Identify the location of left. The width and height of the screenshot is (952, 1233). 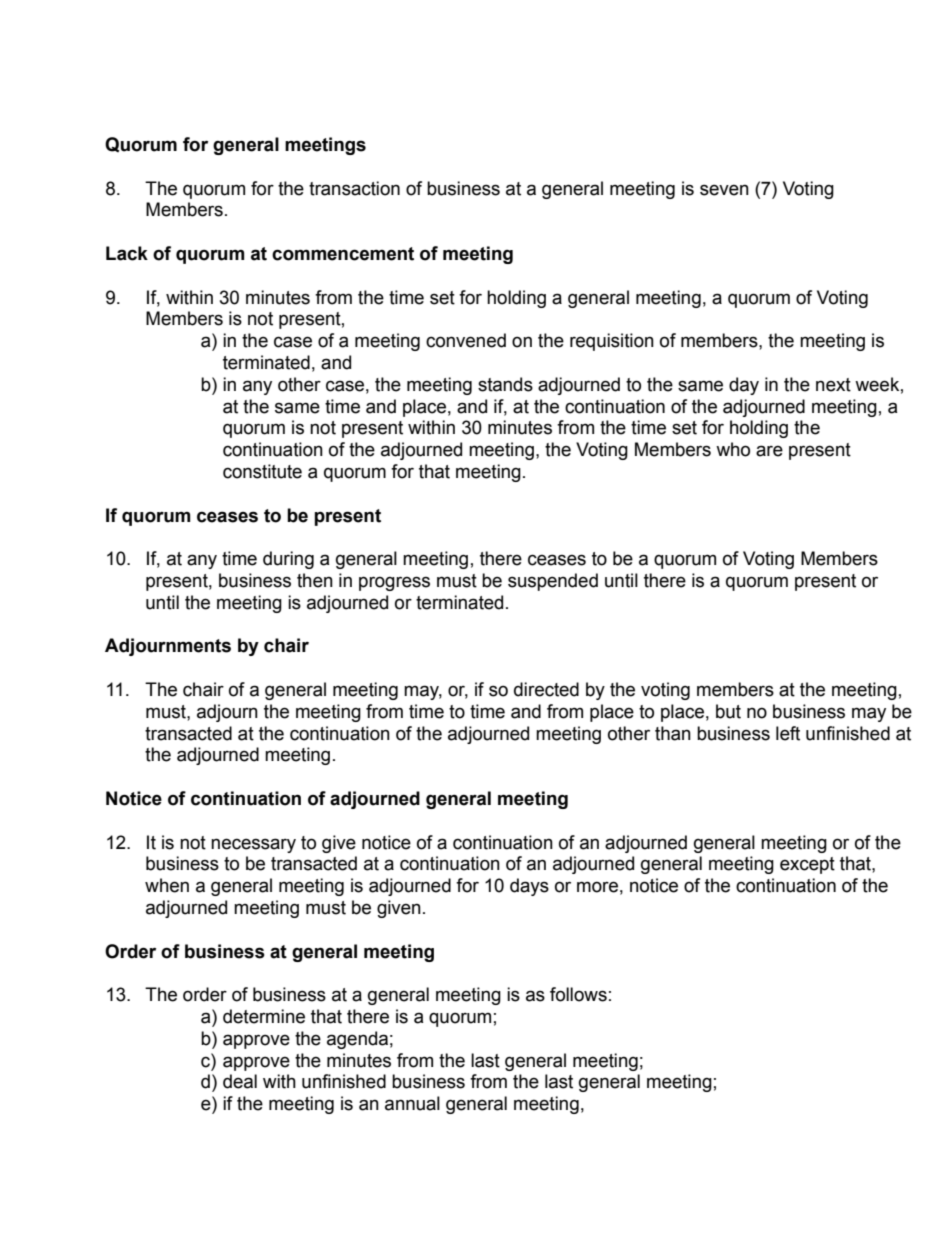
(788, 733).
